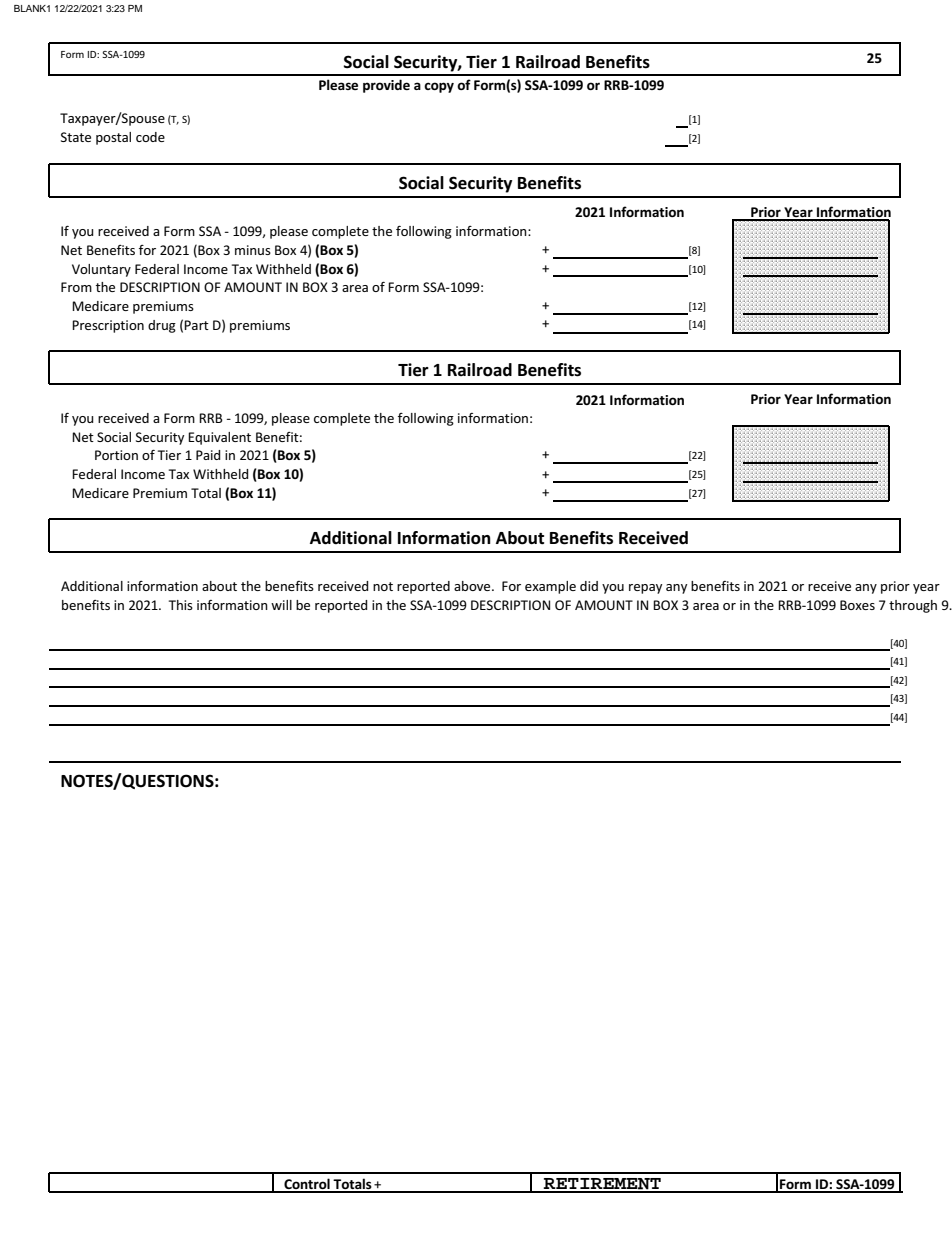 Image resolution: width=952 pixels, height=1233 pixels. Describe the element at coordinates (281, 605) in the page. I see `will` at that location.
